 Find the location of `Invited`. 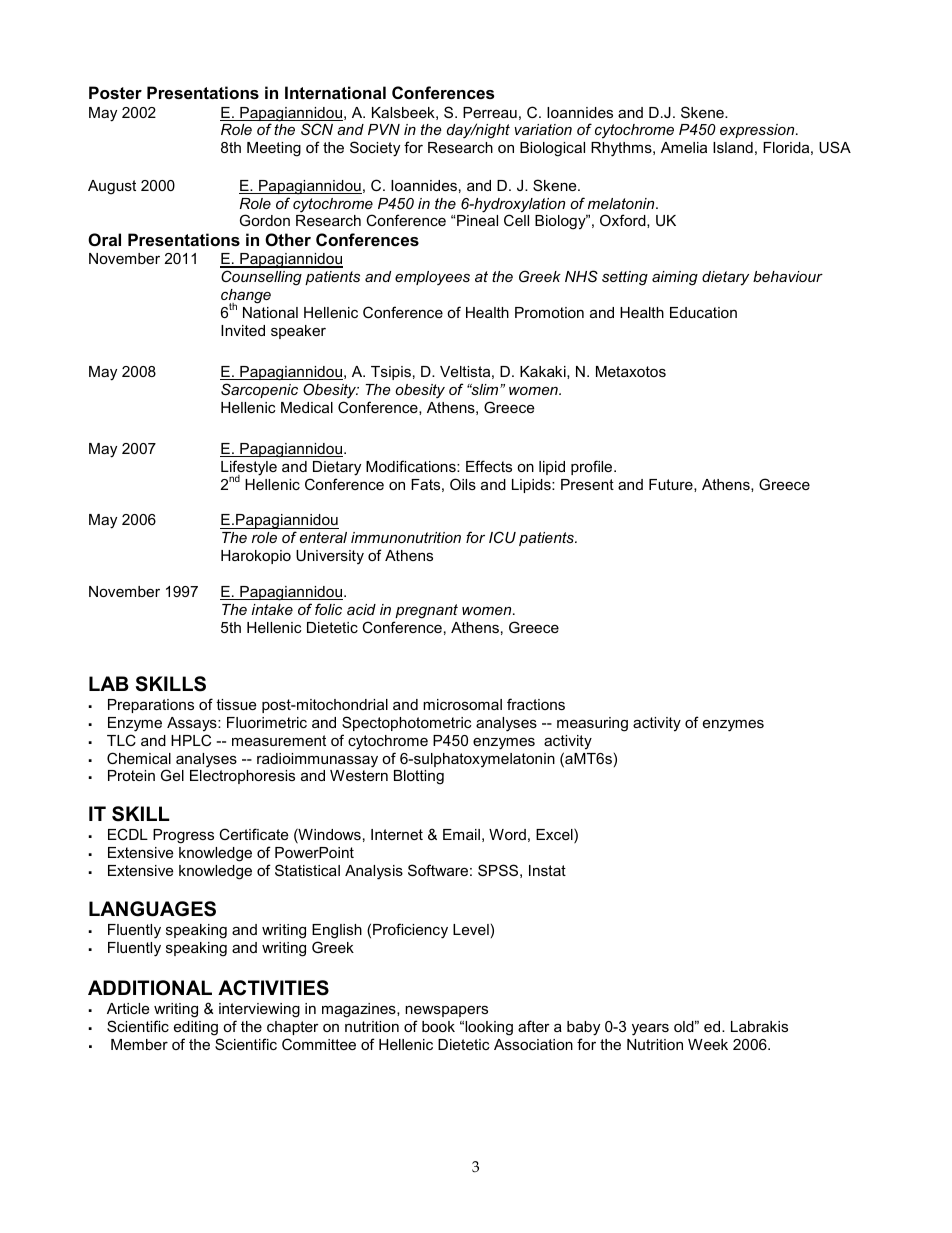

Invited is located at coordinates (243, 330).
